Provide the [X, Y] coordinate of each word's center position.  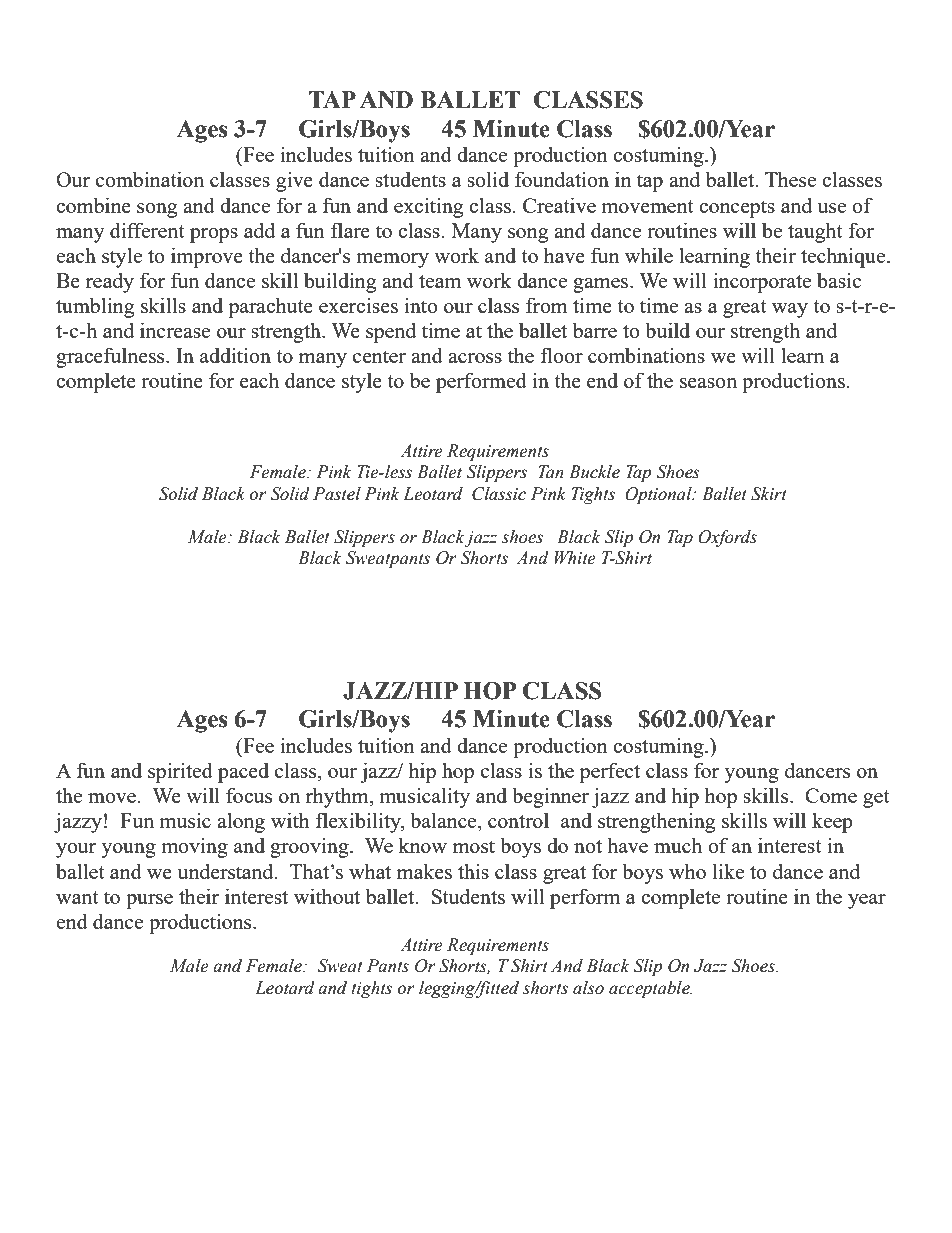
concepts [737, 209]
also [588, 988]
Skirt [769, 494]
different [147, 230]
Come [831, 795]
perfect [609, 772]
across [475, 358]
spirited [180, 772]
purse [149, 901]
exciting [428, 207]
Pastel [337, 494]
